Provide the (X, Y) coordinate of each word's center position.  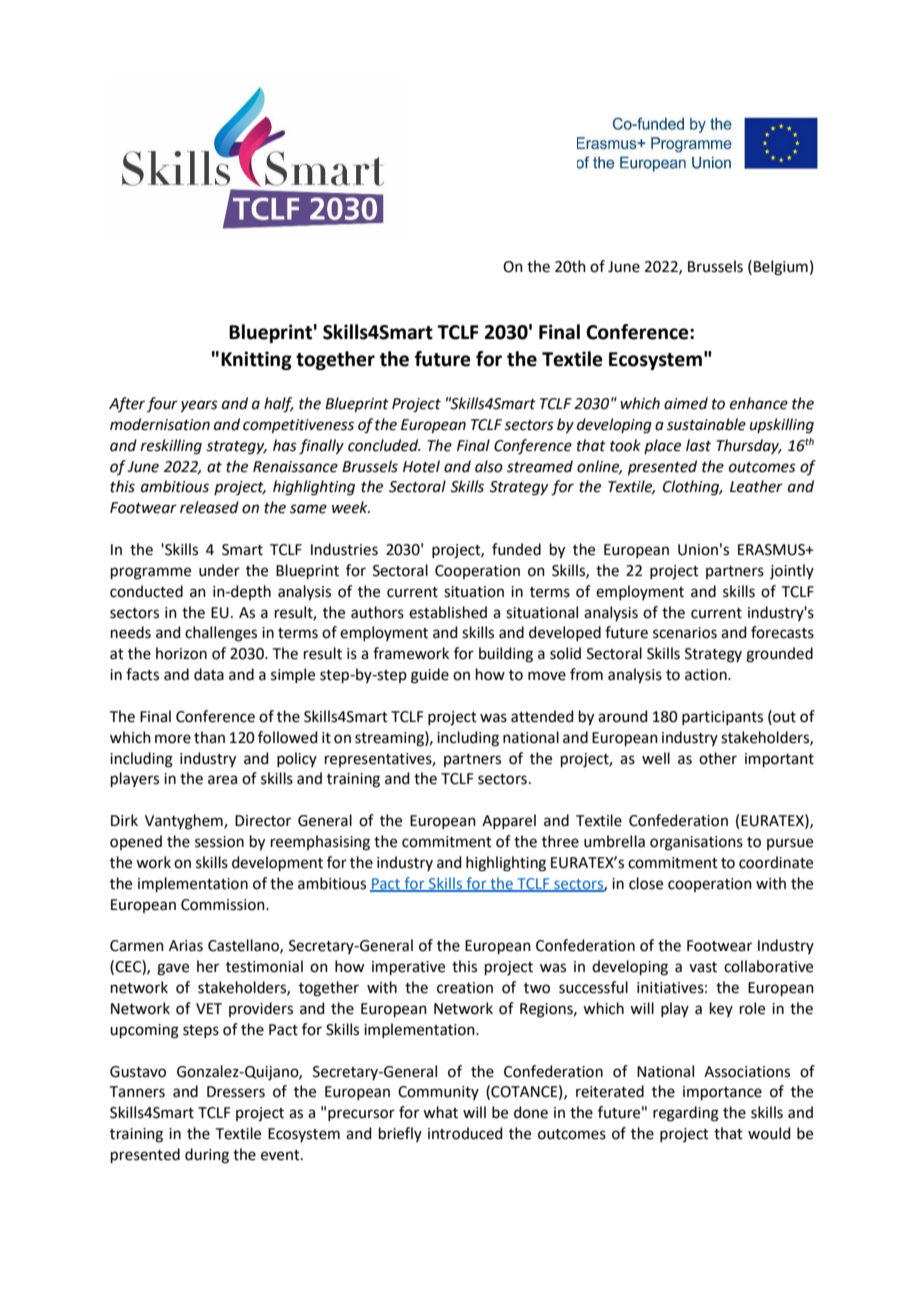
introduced (465, 1133)
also (489, 466)
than (209, 737)
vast (703, 967)
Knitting (256, 360)
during (207, 1156)
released (209, 507)
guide (430, 676)
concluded (384, 445)
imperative (408, 968)
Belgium (781, 268)
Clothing (692, 488)
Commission (224, 905)
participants (722, 718)
